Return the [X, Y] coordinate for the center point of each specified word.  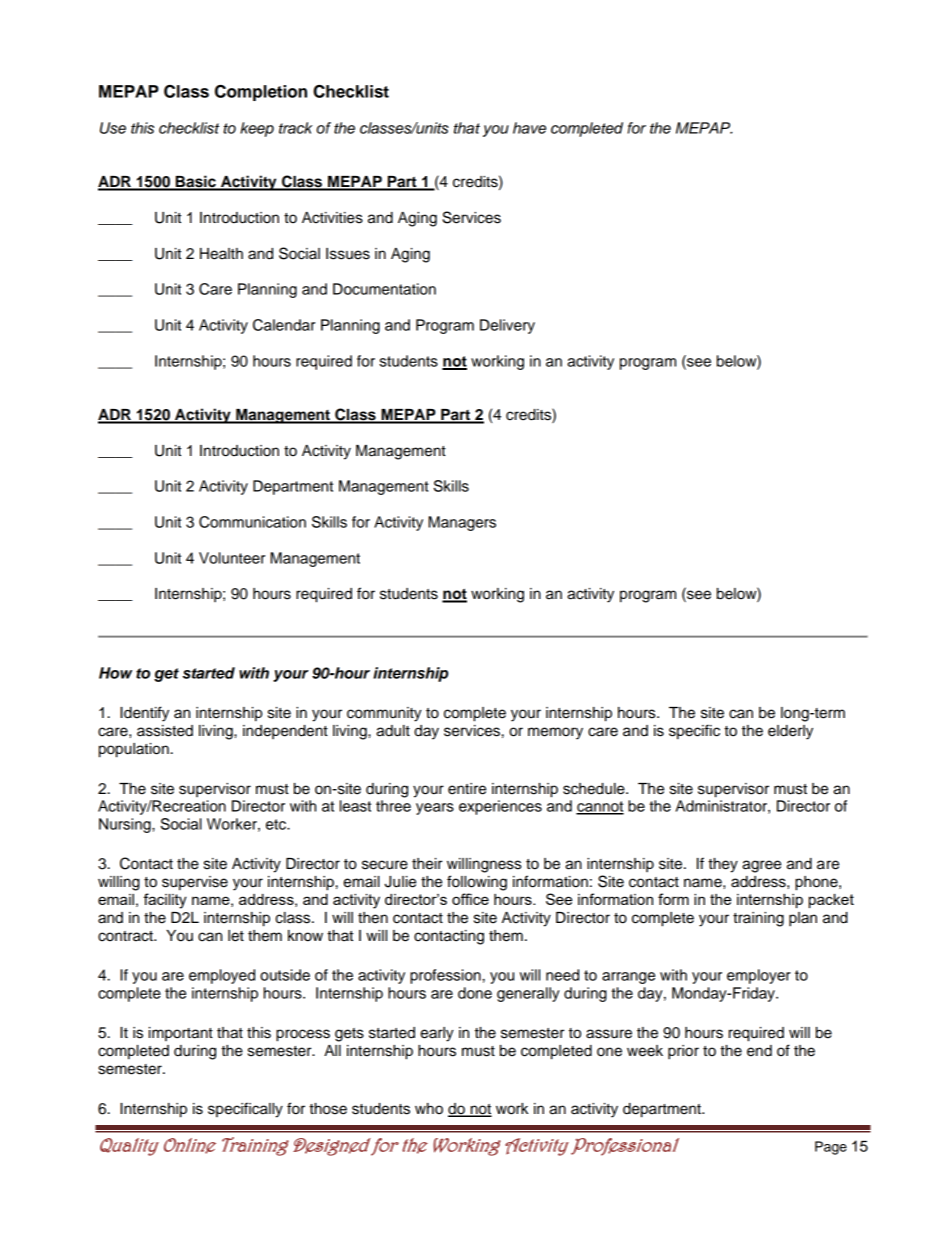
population [134, 750]
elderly [790, 732]
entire [467, 789]
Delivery [507, 326]
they [723, 865]
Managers [462, 523]
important [181, 1034]
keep [257, 129]
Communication [252, 522]
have [529, 128]
